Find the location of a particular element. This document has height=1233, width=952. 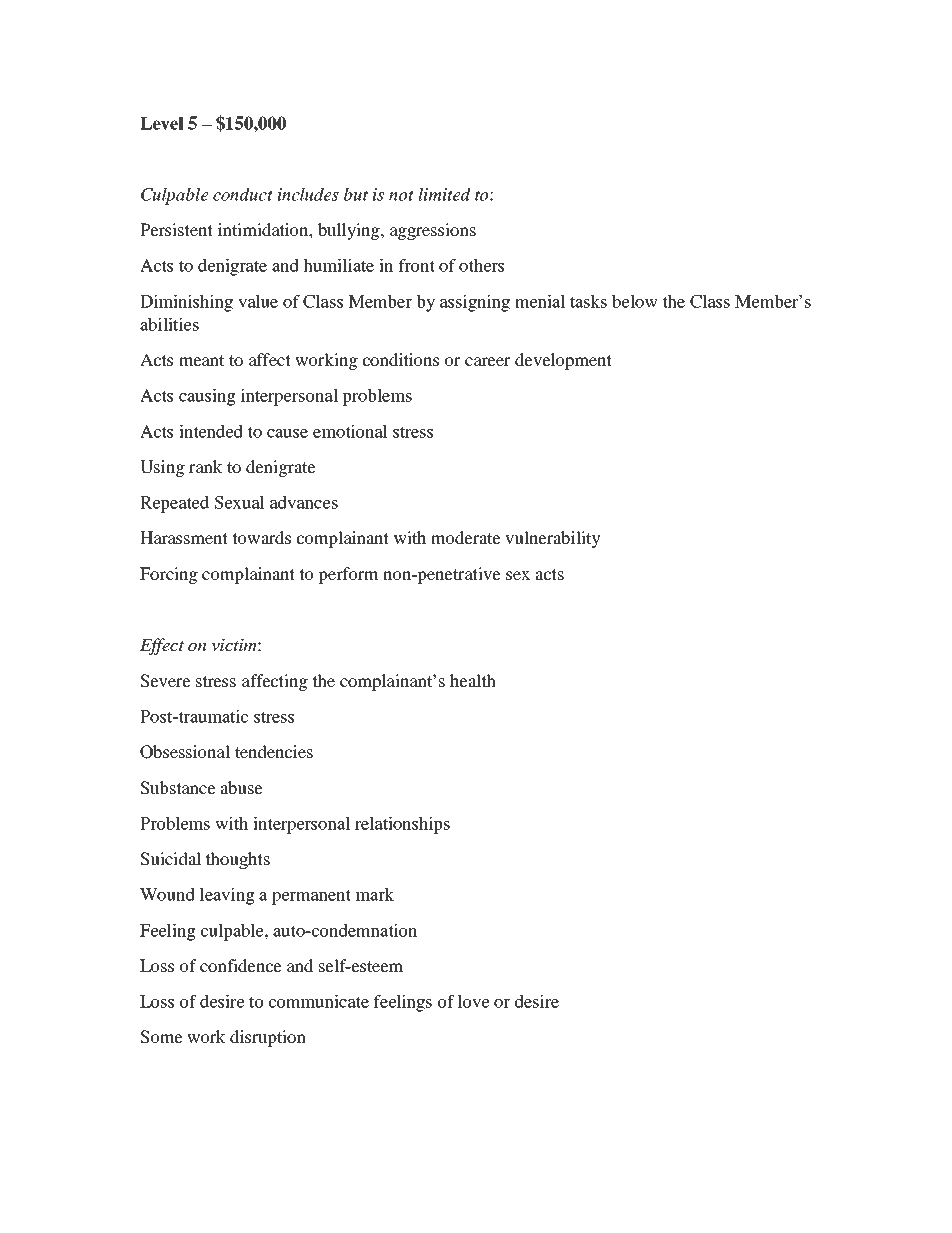

conduct is located at coordinates (243, 194).
